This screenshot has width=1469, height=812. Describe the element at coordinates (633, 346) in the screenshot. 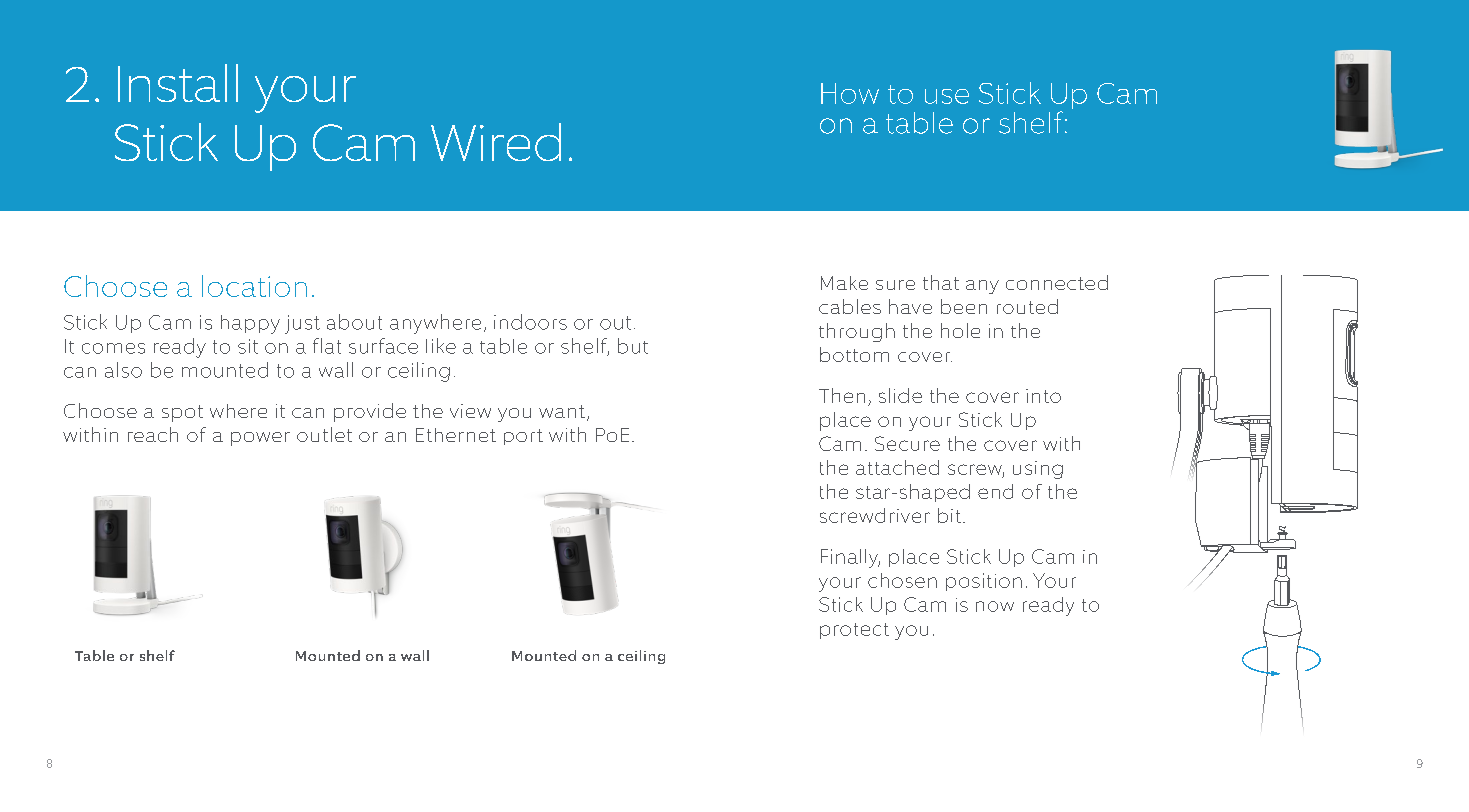

I see `but` at that location.
